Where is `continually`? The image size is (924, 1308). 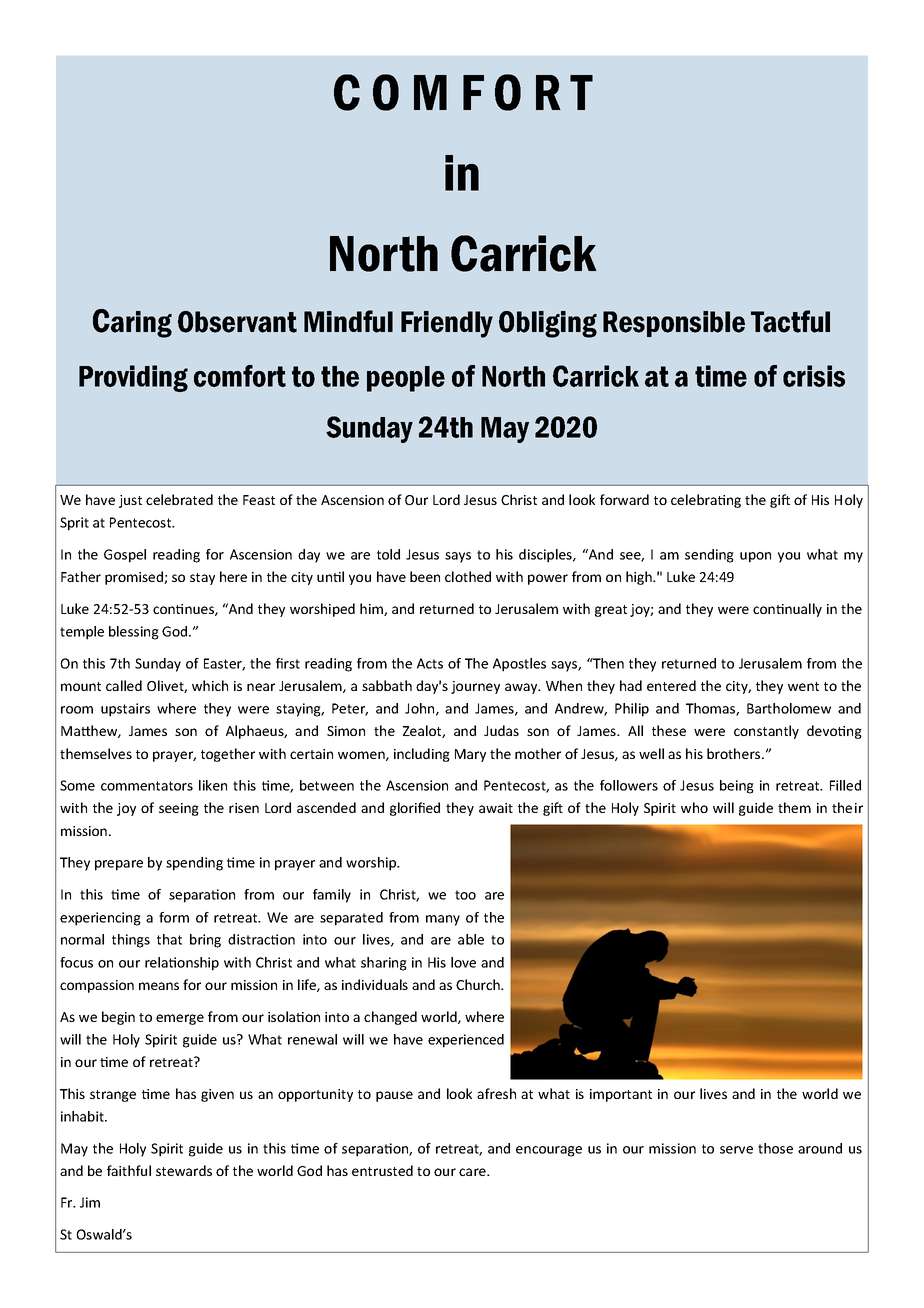 continually is located at coordinates (787, 610).
